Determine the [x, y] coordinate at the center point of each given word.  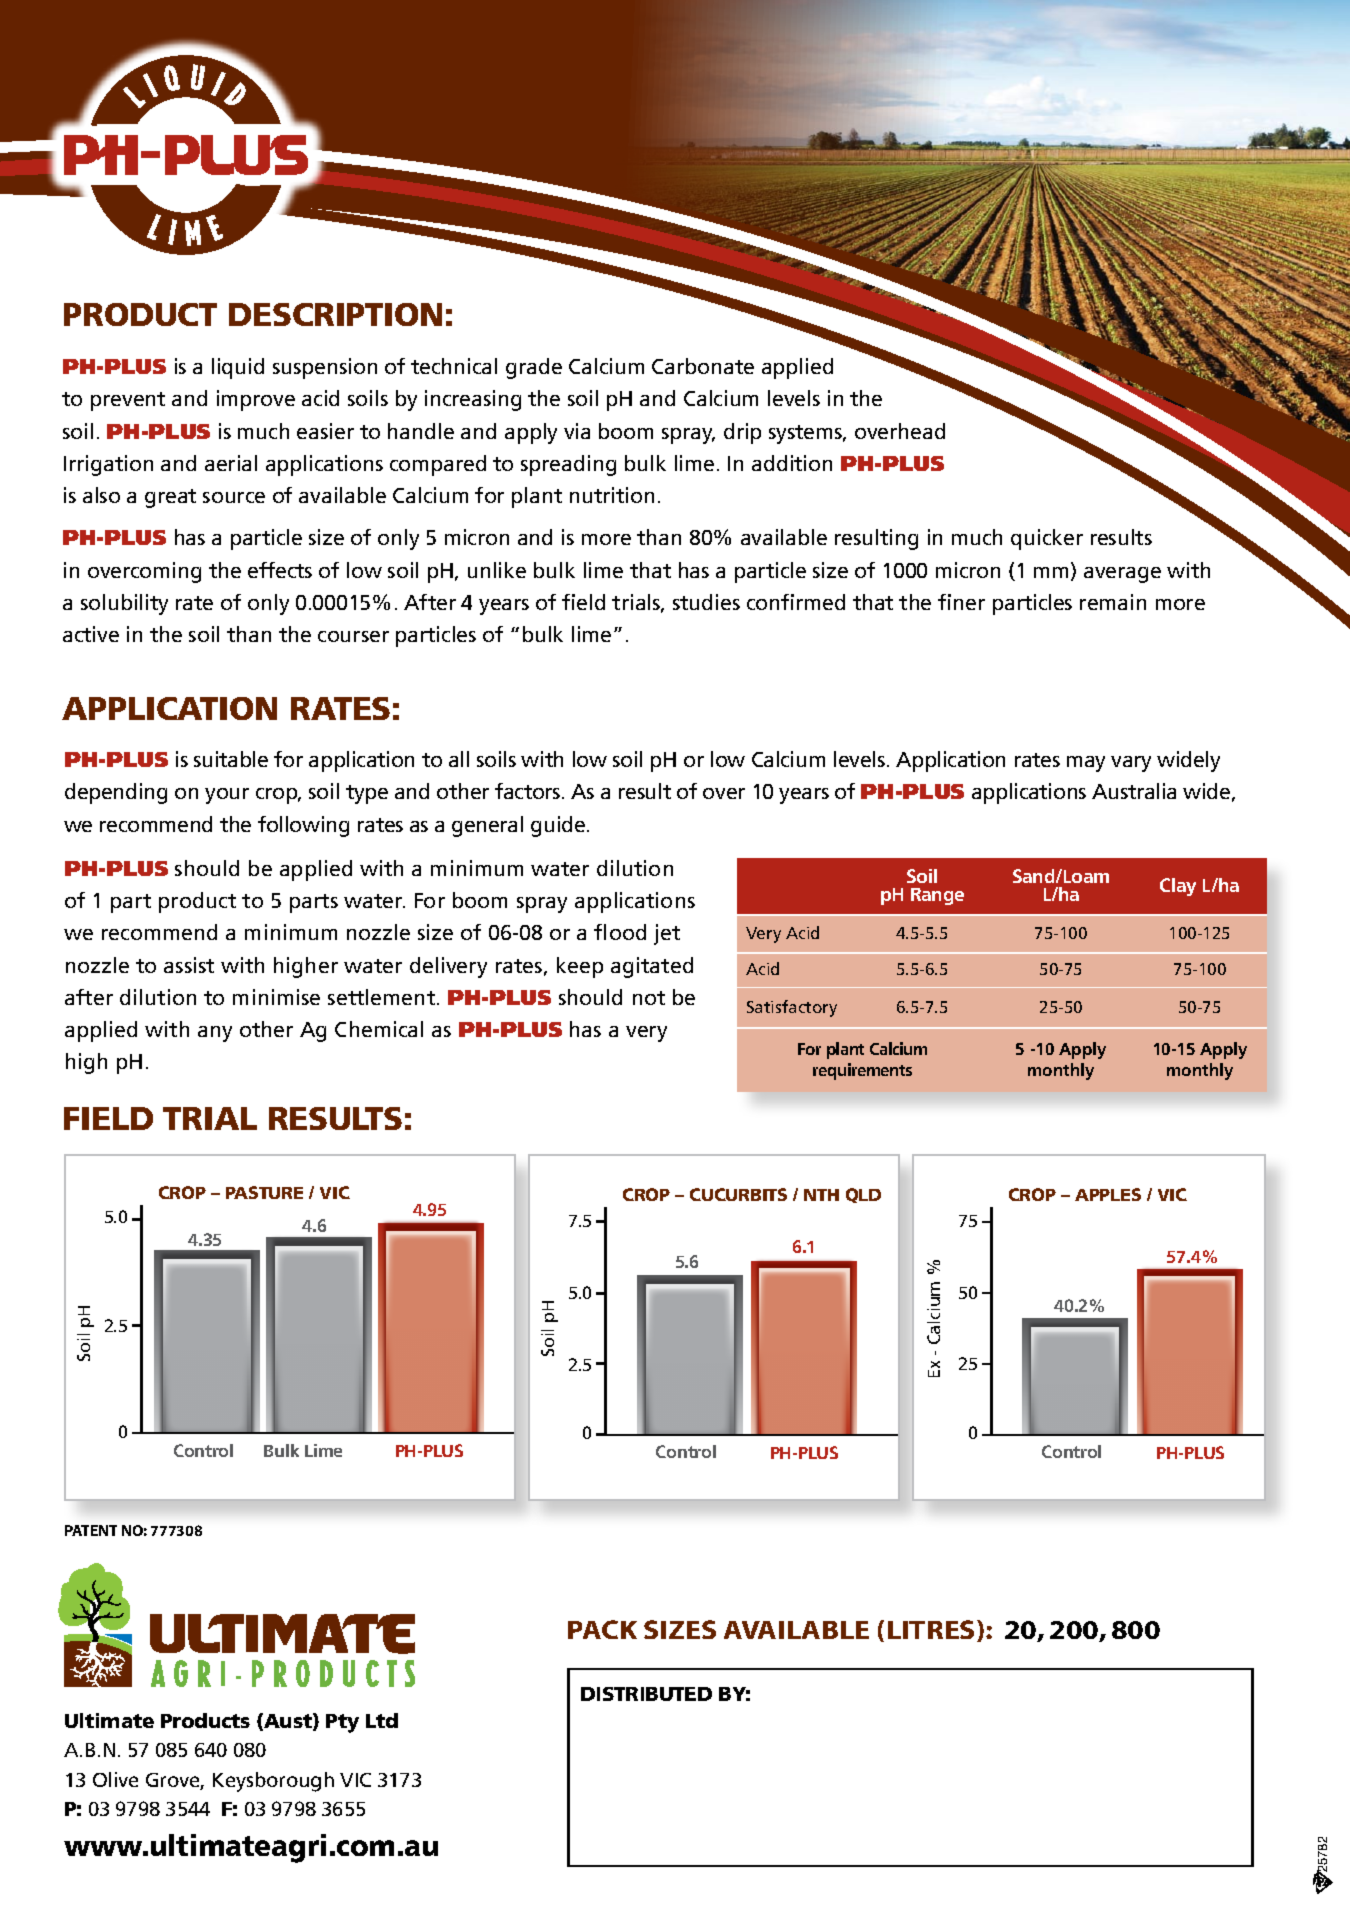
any [215, 1034]
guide [559, 826]
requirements [862, 1071]
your [227, 796]
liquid [238, 368]
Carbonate [703, 366]
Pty [342, 1723]
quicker [1047, 539]
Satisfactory [792, 1008]
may [1086, 764]
